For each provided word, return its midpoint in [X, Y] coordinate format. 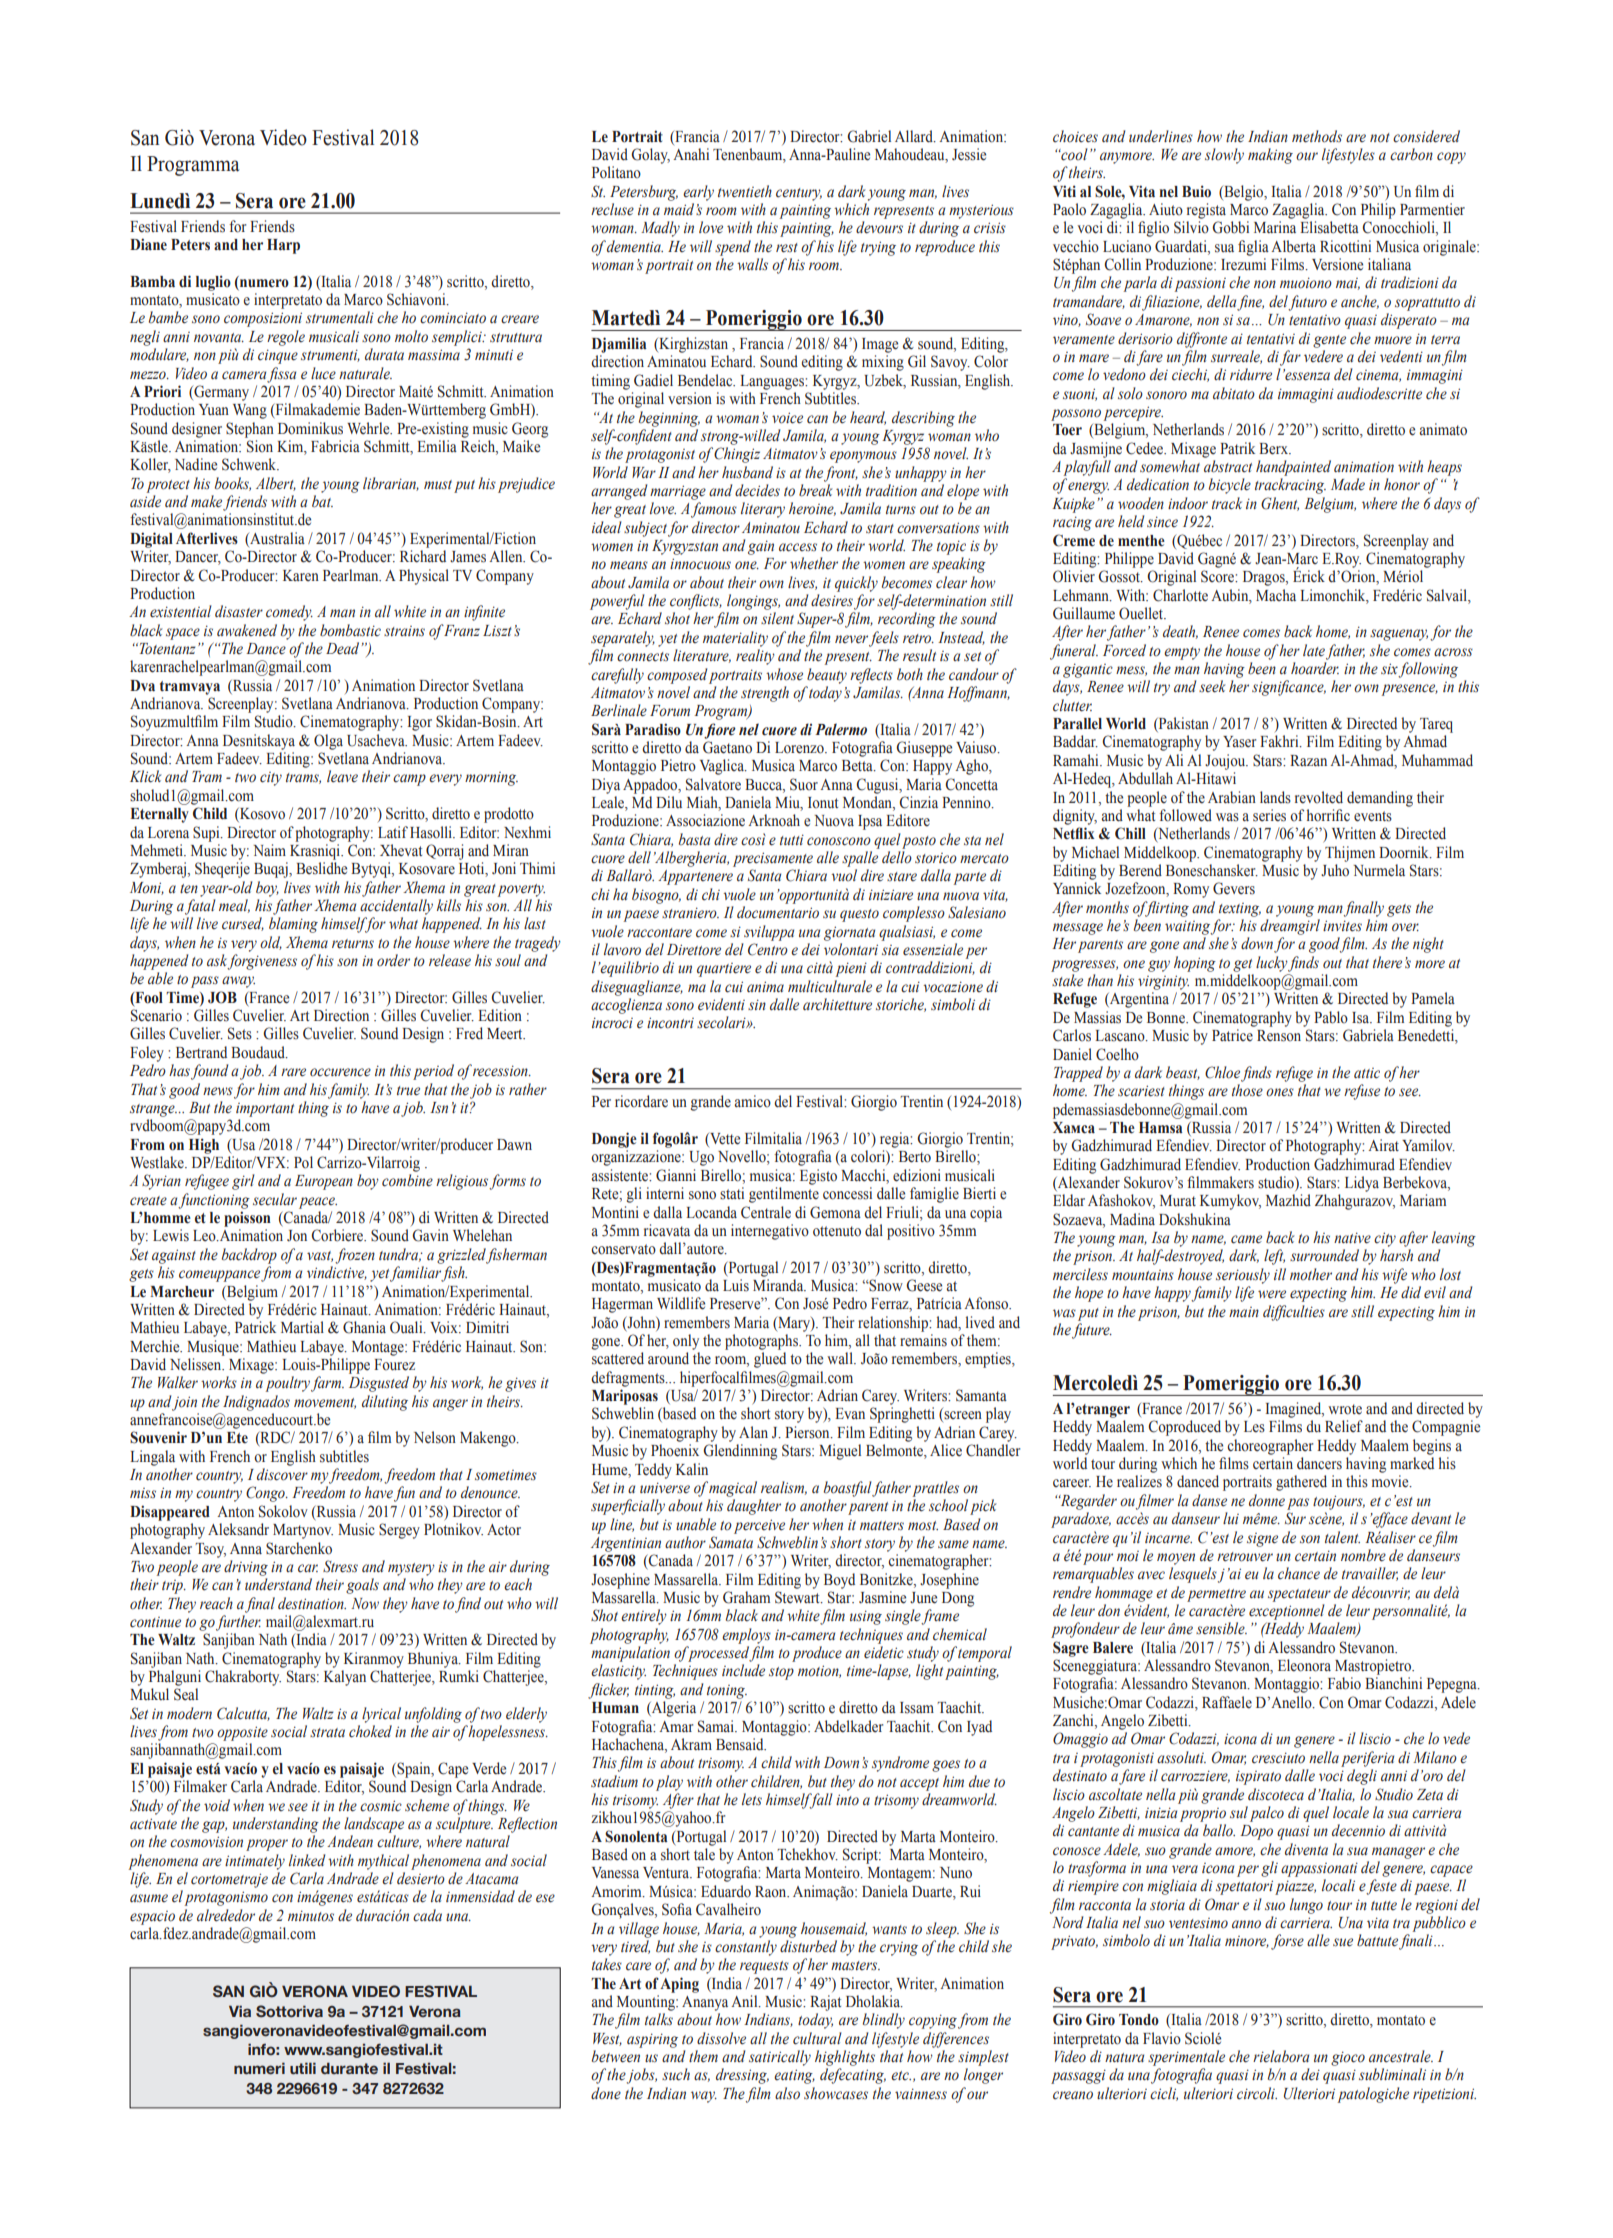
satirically [780, 2058]
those [1247, 1090]
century [799, 194]
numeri [259, 2068]
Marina [1275, 227]
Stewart [798, 1597]
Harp [283, 246]
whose [784, 674]
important [265, 1110]
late [1314, 650]
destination [312, 1603]
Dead [342, 648]
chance [1299, 1573]
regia [896, 1140]
